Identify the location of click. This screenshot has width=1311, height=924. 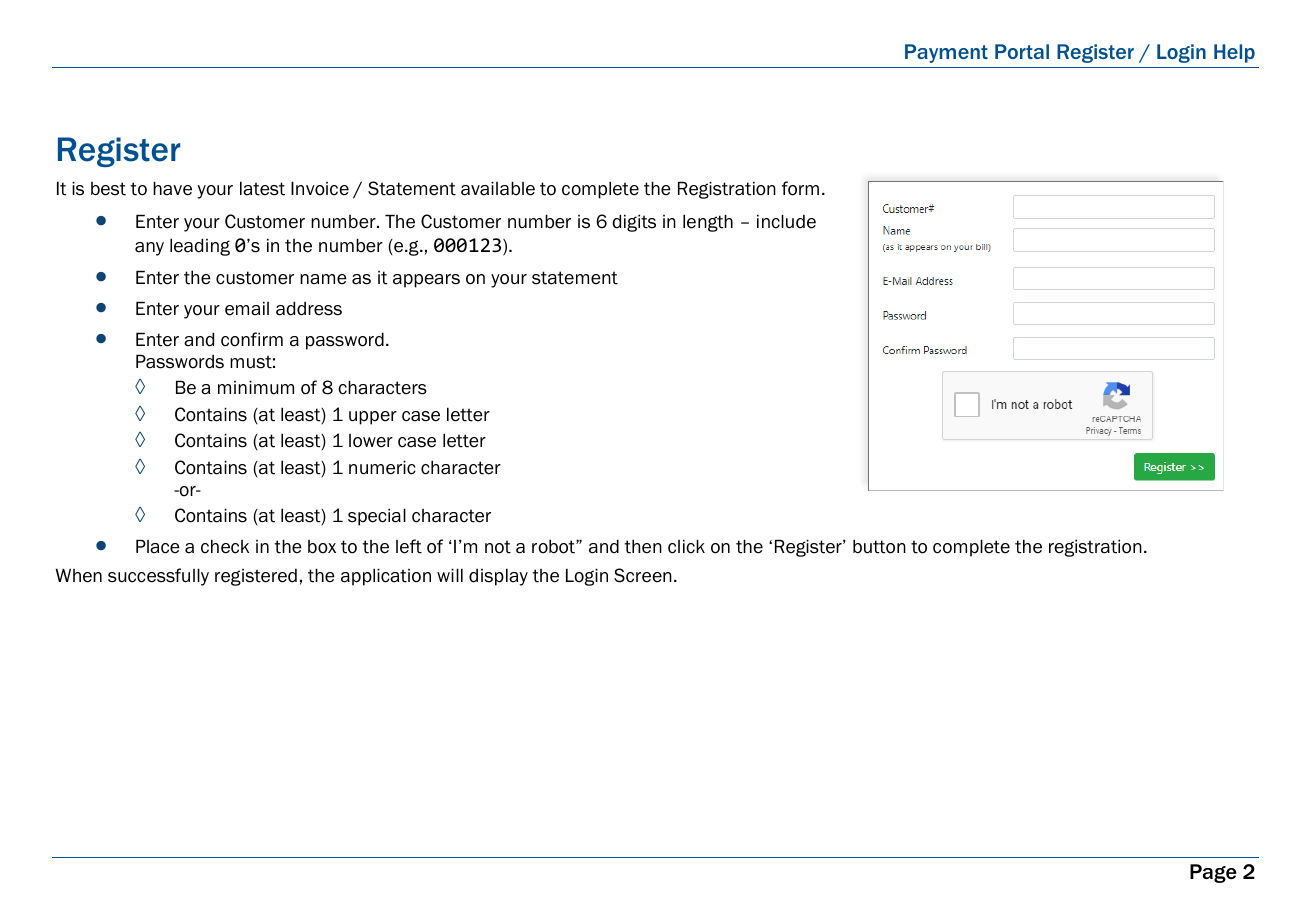
(686, 546).
